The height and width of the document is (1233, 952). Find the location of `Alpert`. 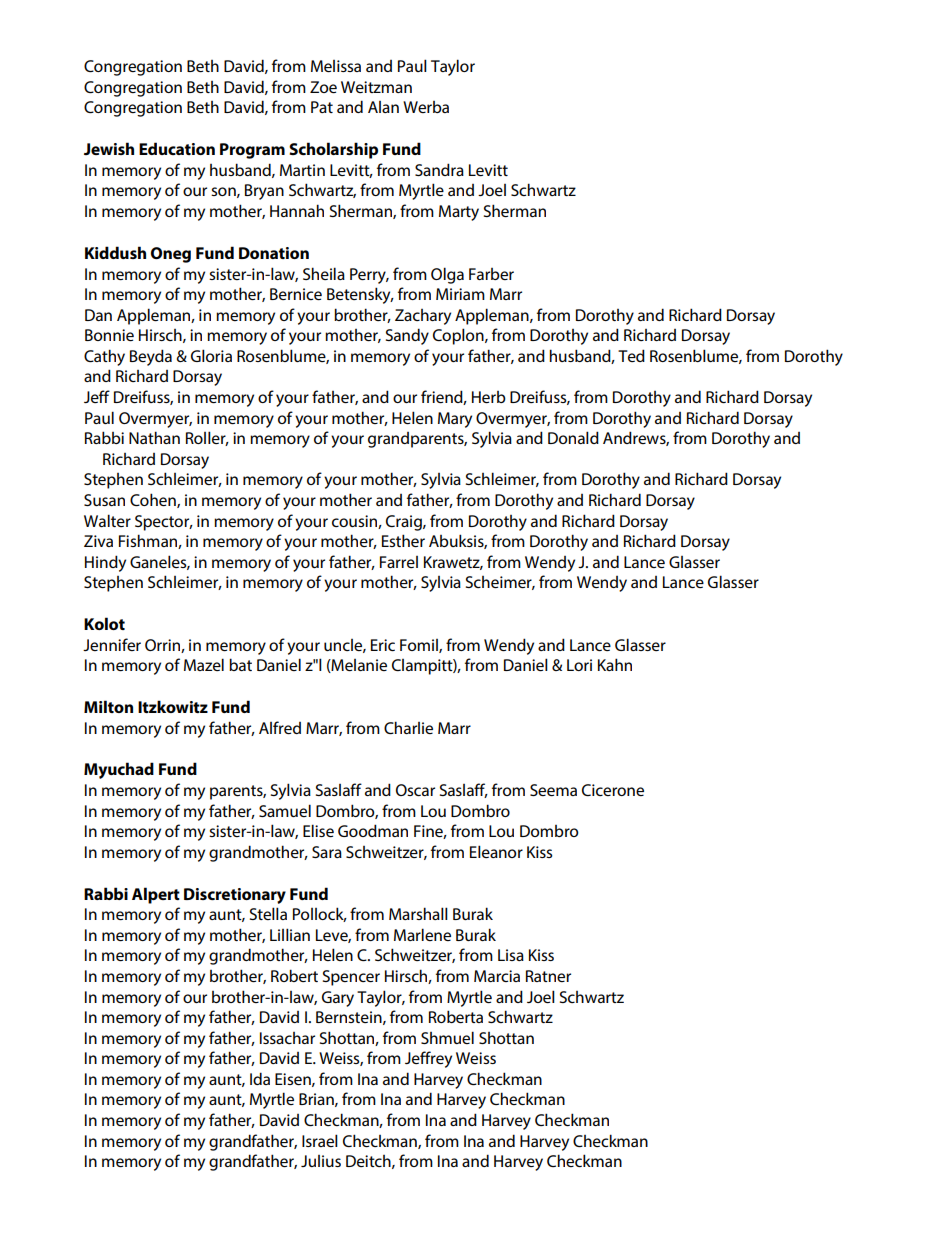

Alpert is located at coordinates (156, 895).
